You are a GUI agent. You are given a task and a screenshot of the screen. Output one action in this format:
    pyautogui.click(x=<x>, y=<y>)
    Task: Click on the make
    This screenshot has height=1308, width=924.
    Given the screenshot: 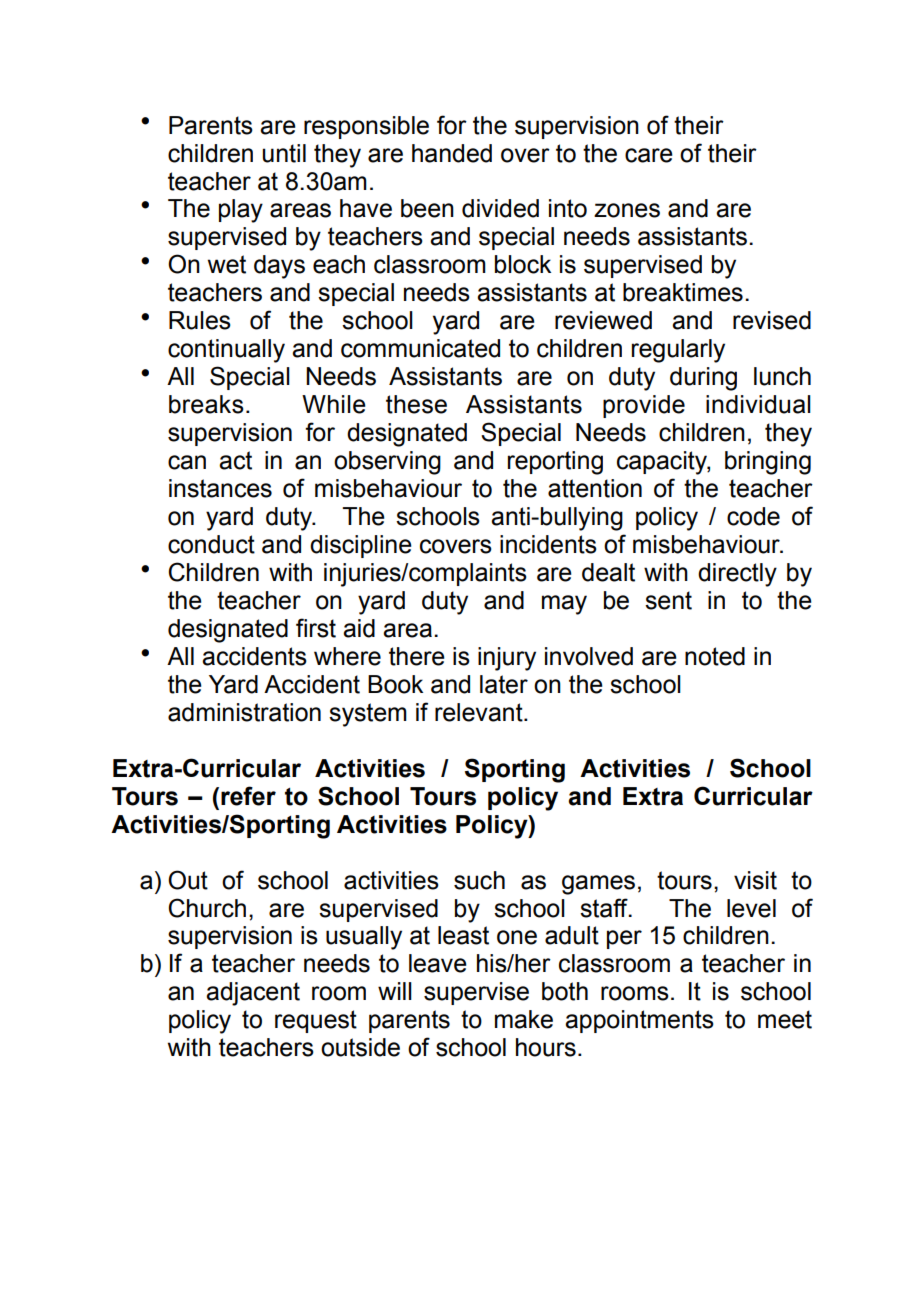 What is the action you would take?
    pyautogui.click(x=524, y=1019)
